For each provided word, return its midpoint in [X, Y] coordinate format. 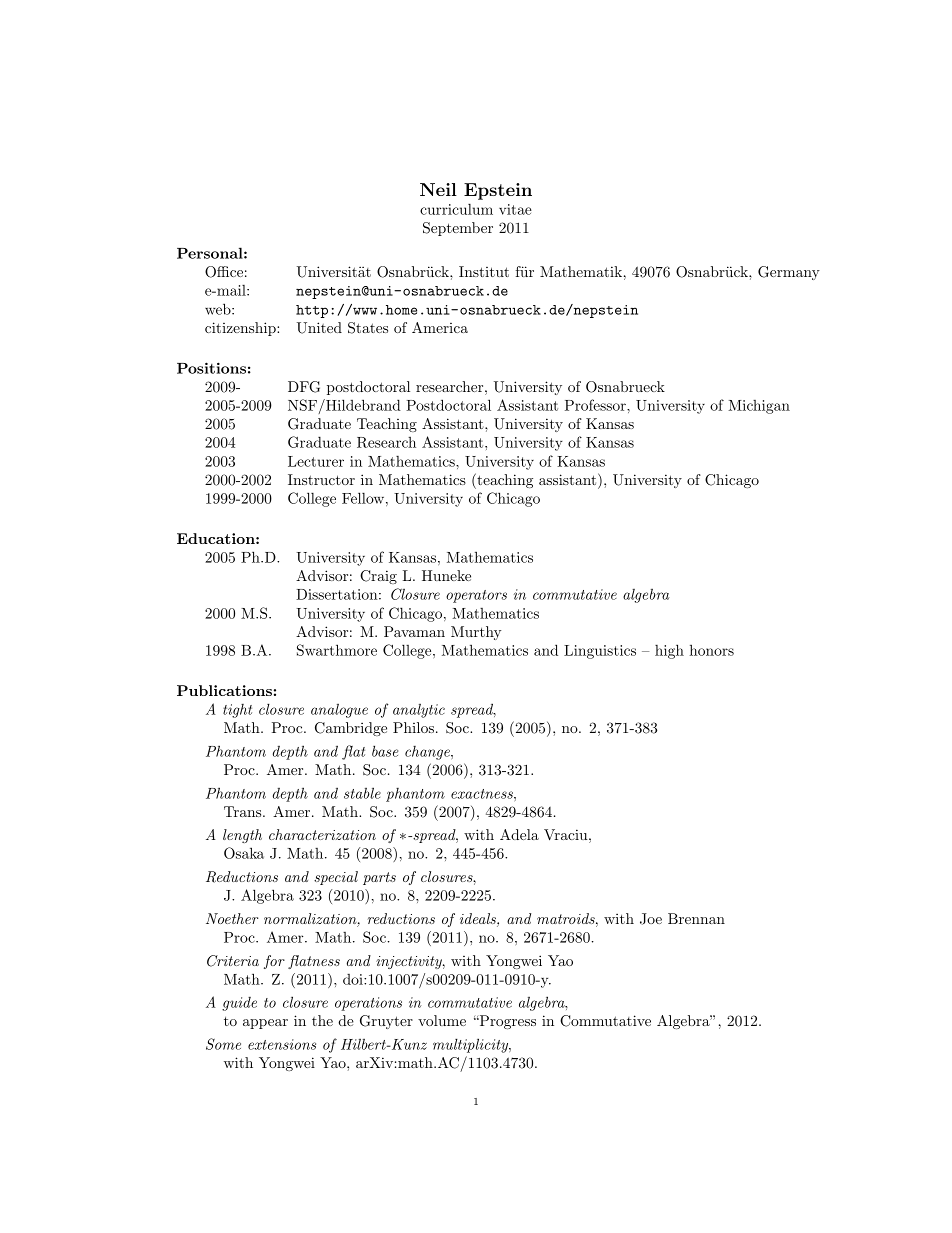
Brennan [696, 918]
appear [265, 1024]
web [219, 309]
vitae [515, 209]
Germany [789, 273]
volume [442, 1020]
